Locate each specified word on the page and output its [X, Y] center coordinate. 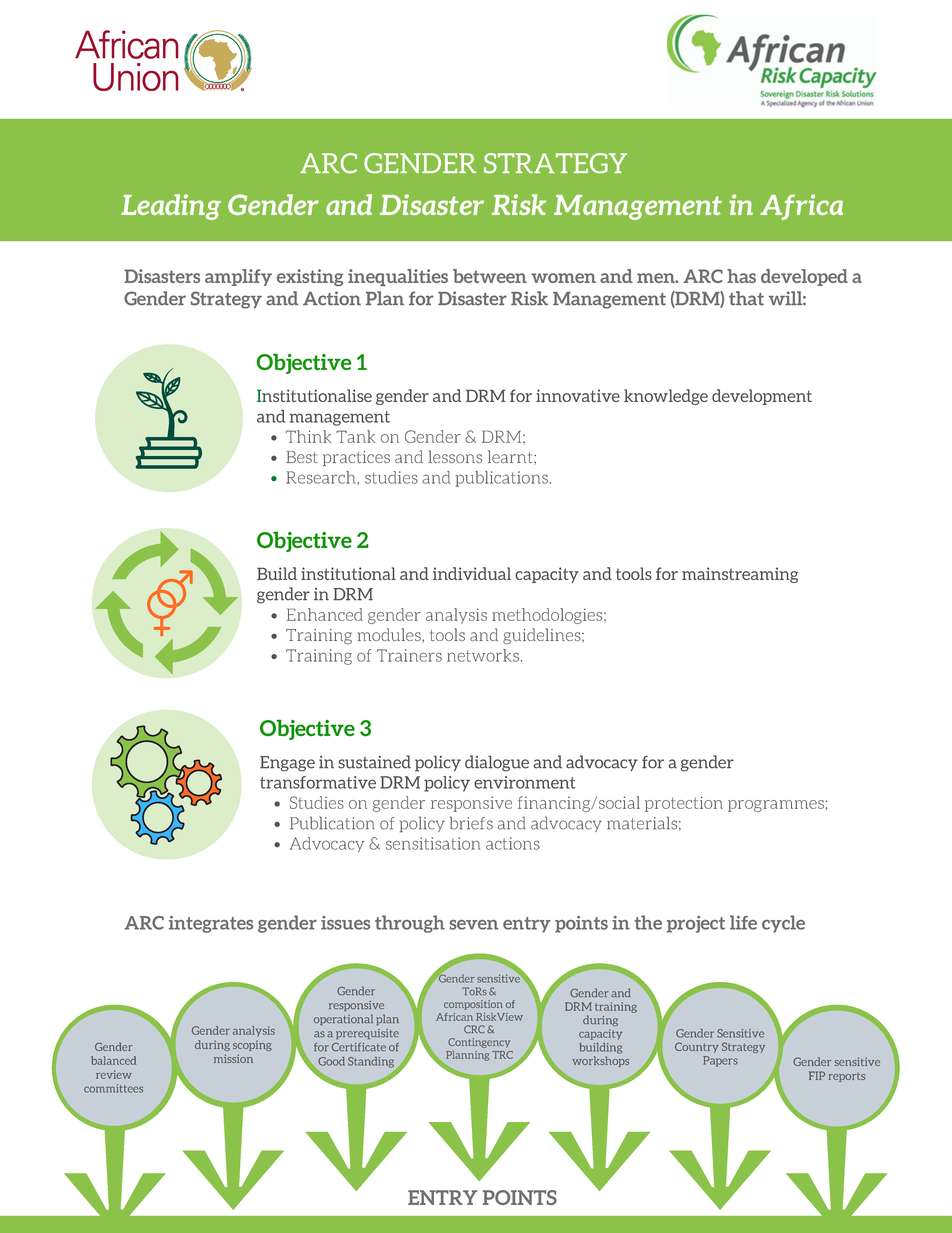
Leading [171, 207]
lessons [455, 456]
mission [233, 1058]
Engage [287, 764]
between [490, 276]
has [741, 276]
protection [684, 804]
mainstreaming [740, 575]
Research [322, 477]
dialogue [497, 763]
